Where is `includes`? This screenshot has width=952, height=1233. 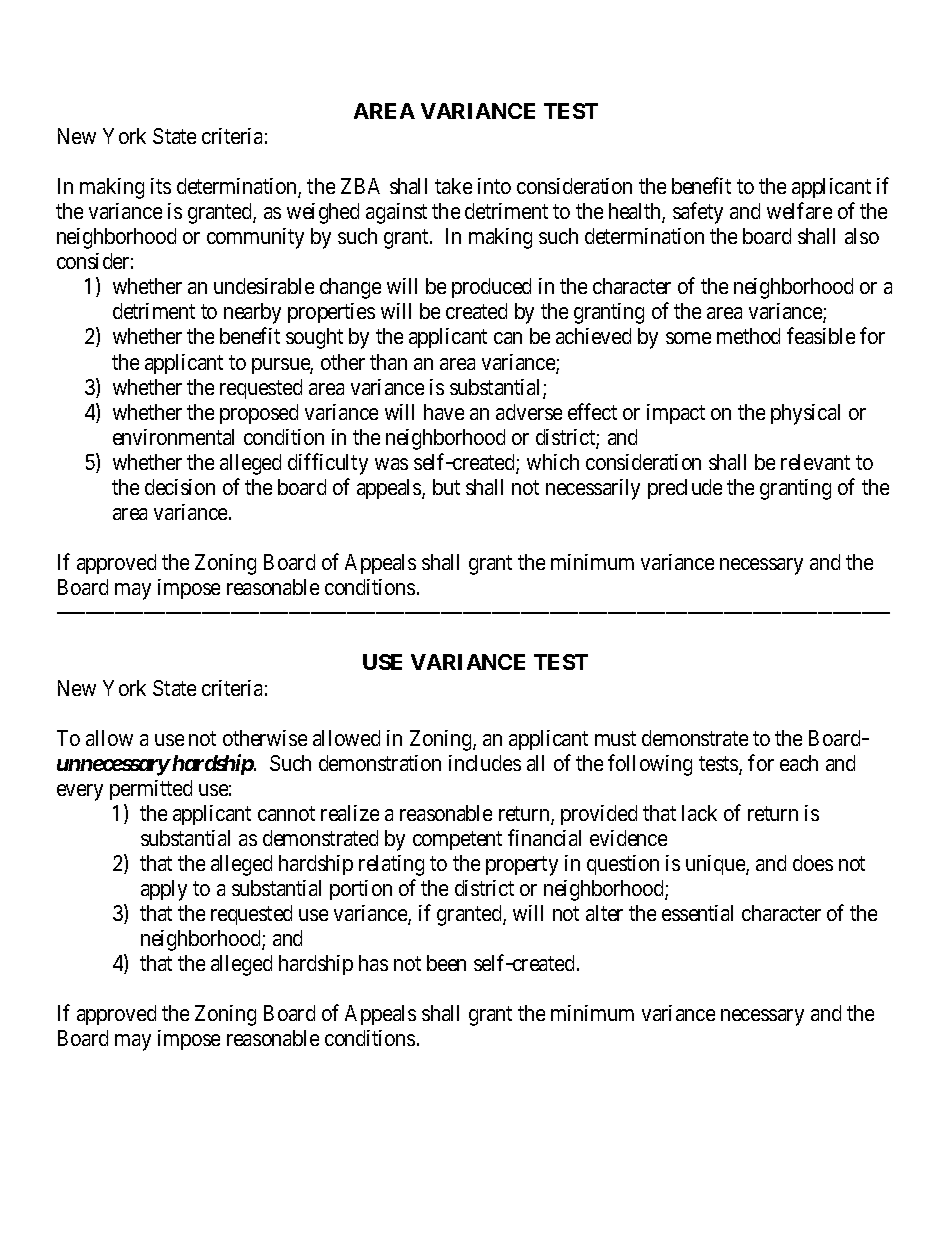
includes is located at coordinates (485, 763).
